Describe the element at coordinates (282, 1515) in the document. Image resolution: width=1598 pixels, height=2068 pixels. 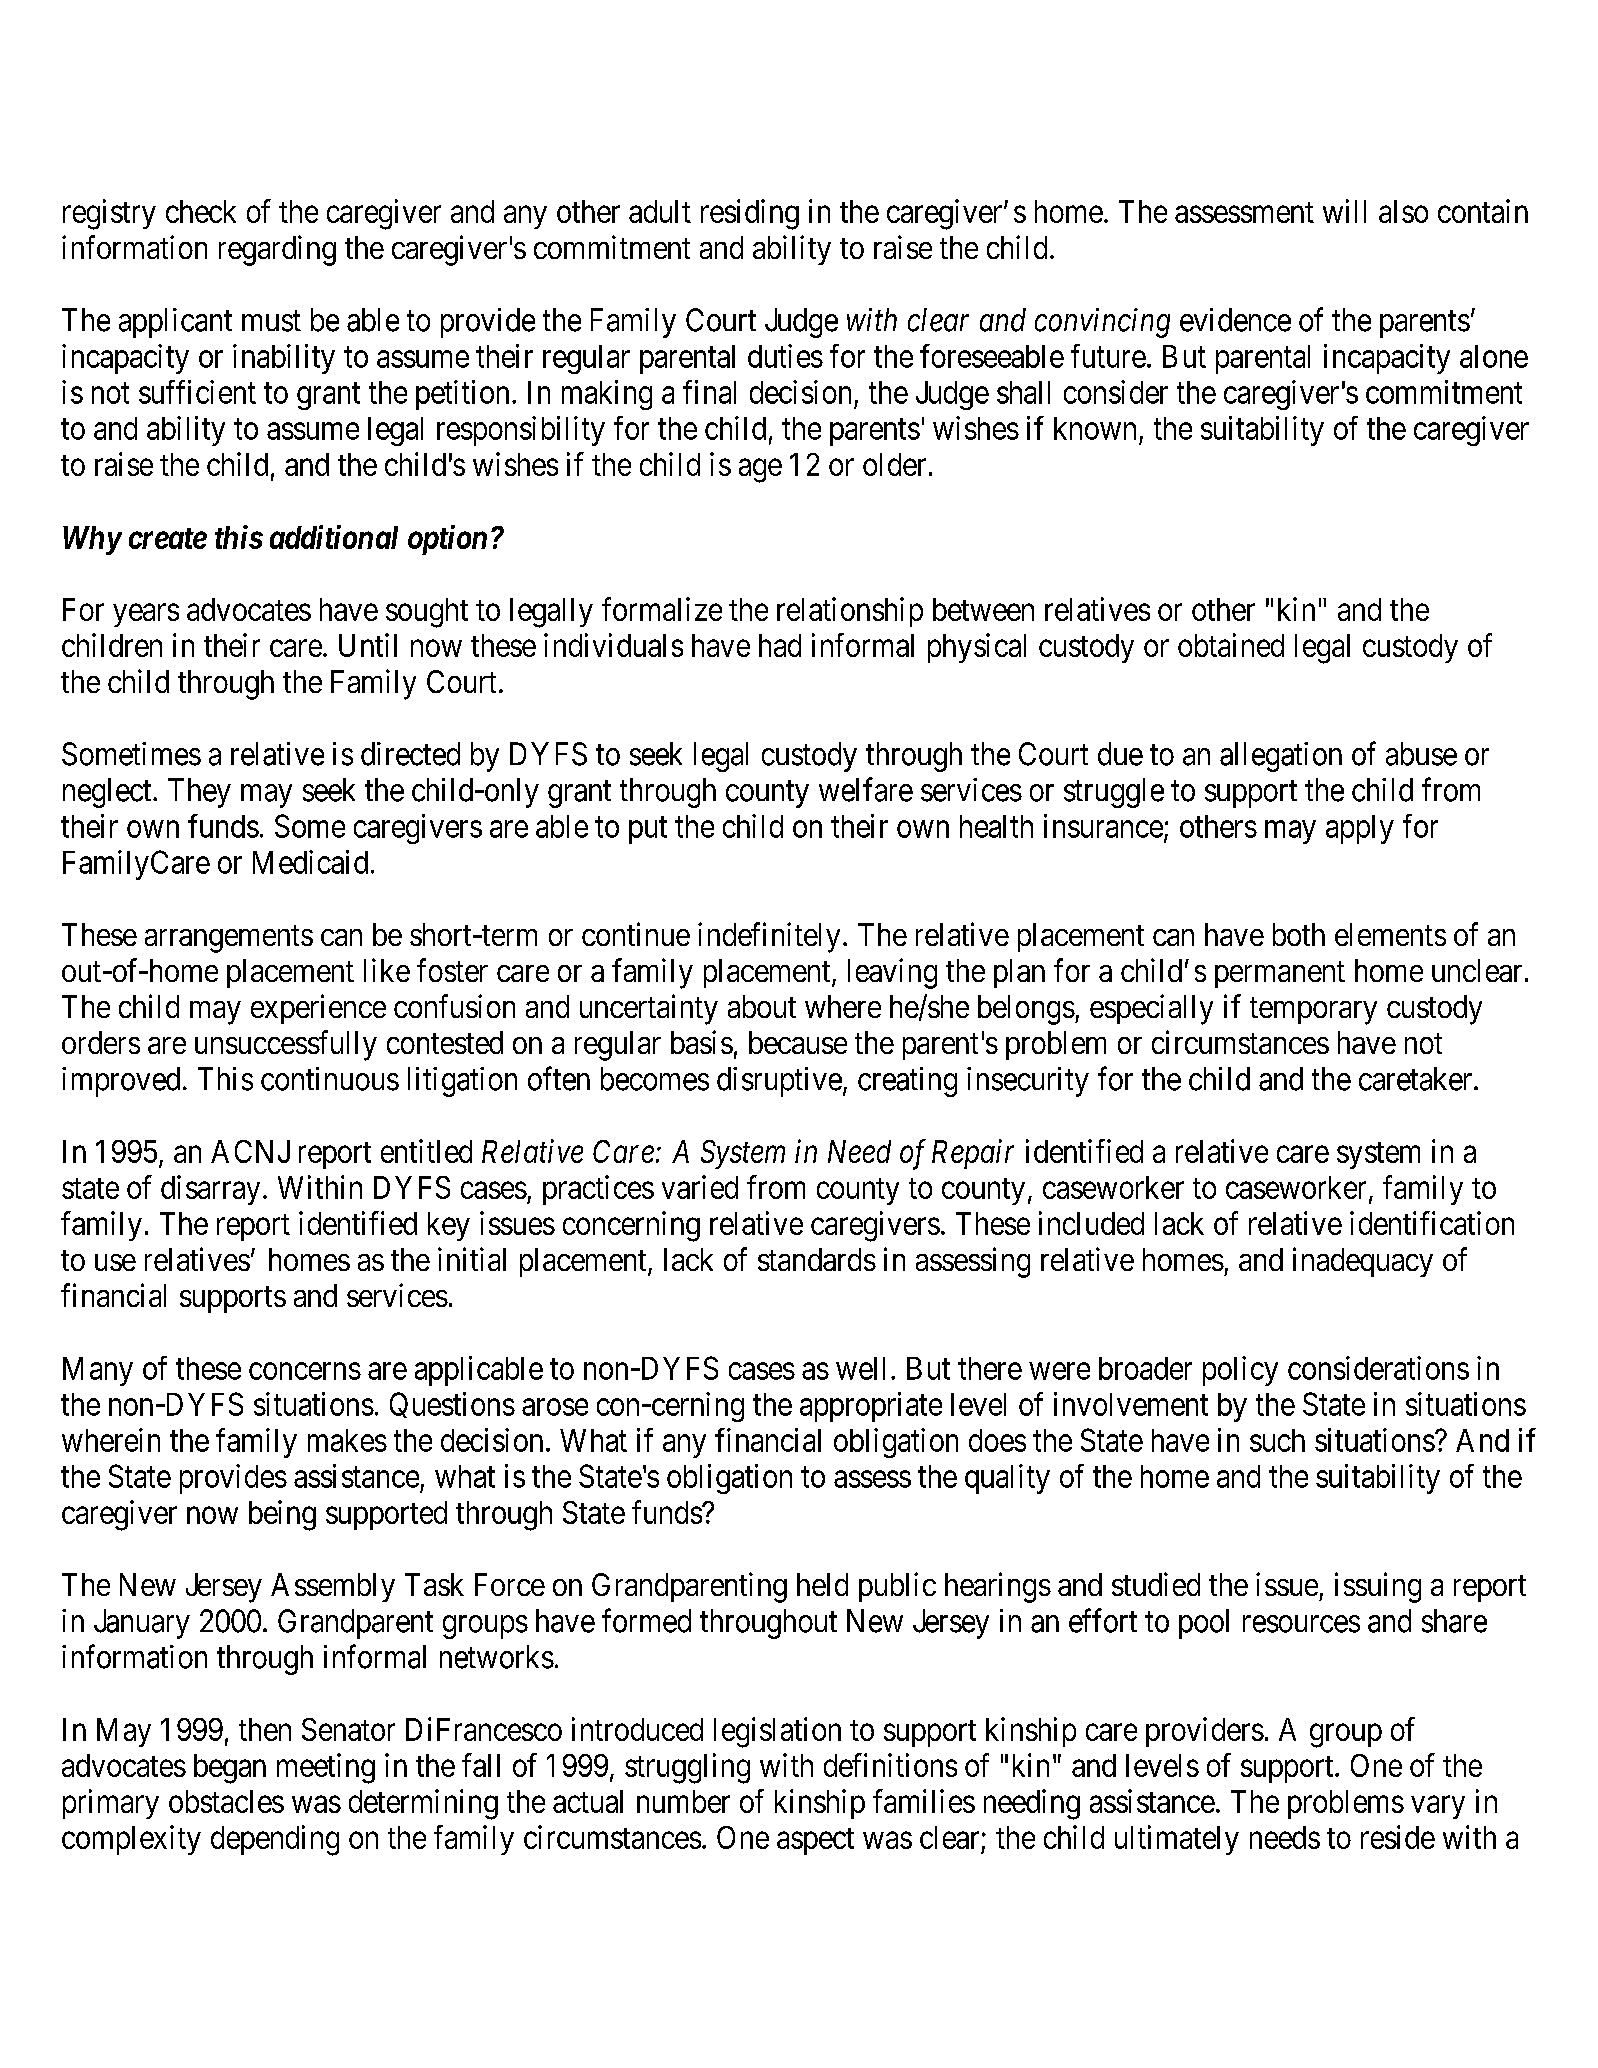
I see `being` at that location.
